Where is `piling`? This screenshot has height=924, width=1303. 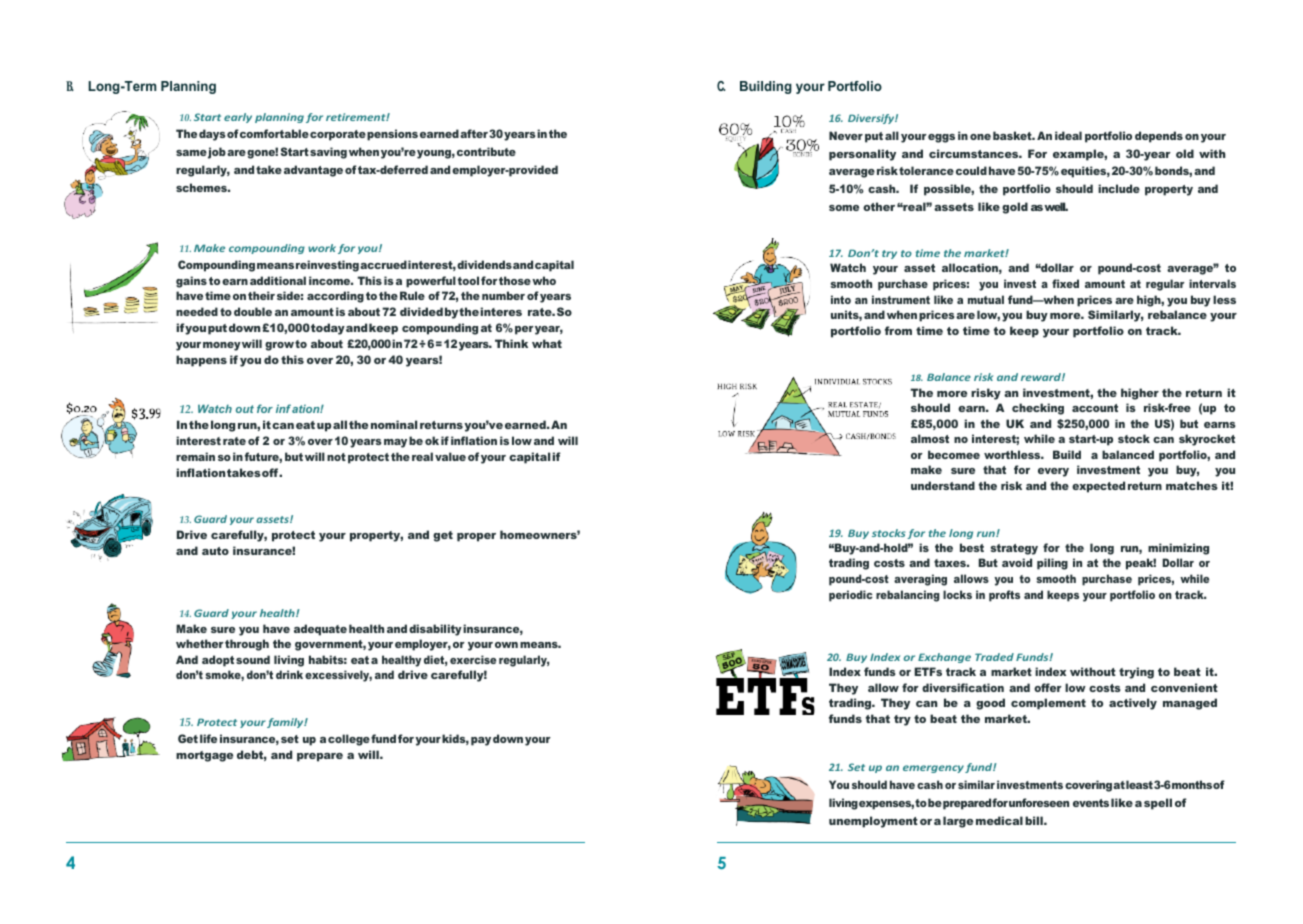 piling is located at coordinates (1052, 564).
